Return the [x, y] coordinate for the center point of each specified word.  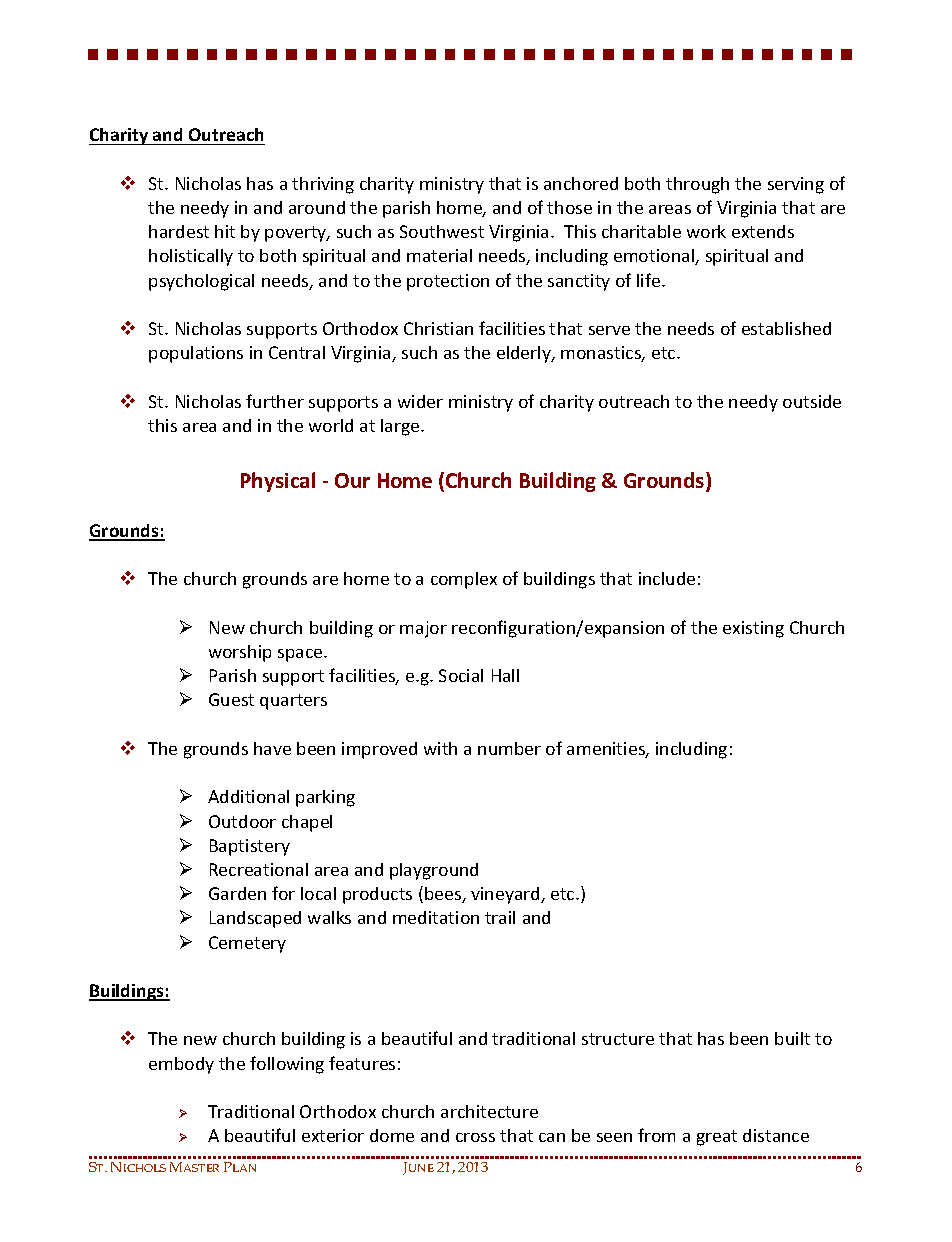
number [509, 748]
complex [464, 580]
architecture [489, 1111]
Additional [248, 796]
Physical [278, 482]
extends [763, 231]
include [667, 578]
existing [753, 629]
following [287, 1065]
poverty [297, 234]
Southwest [442, 231]
